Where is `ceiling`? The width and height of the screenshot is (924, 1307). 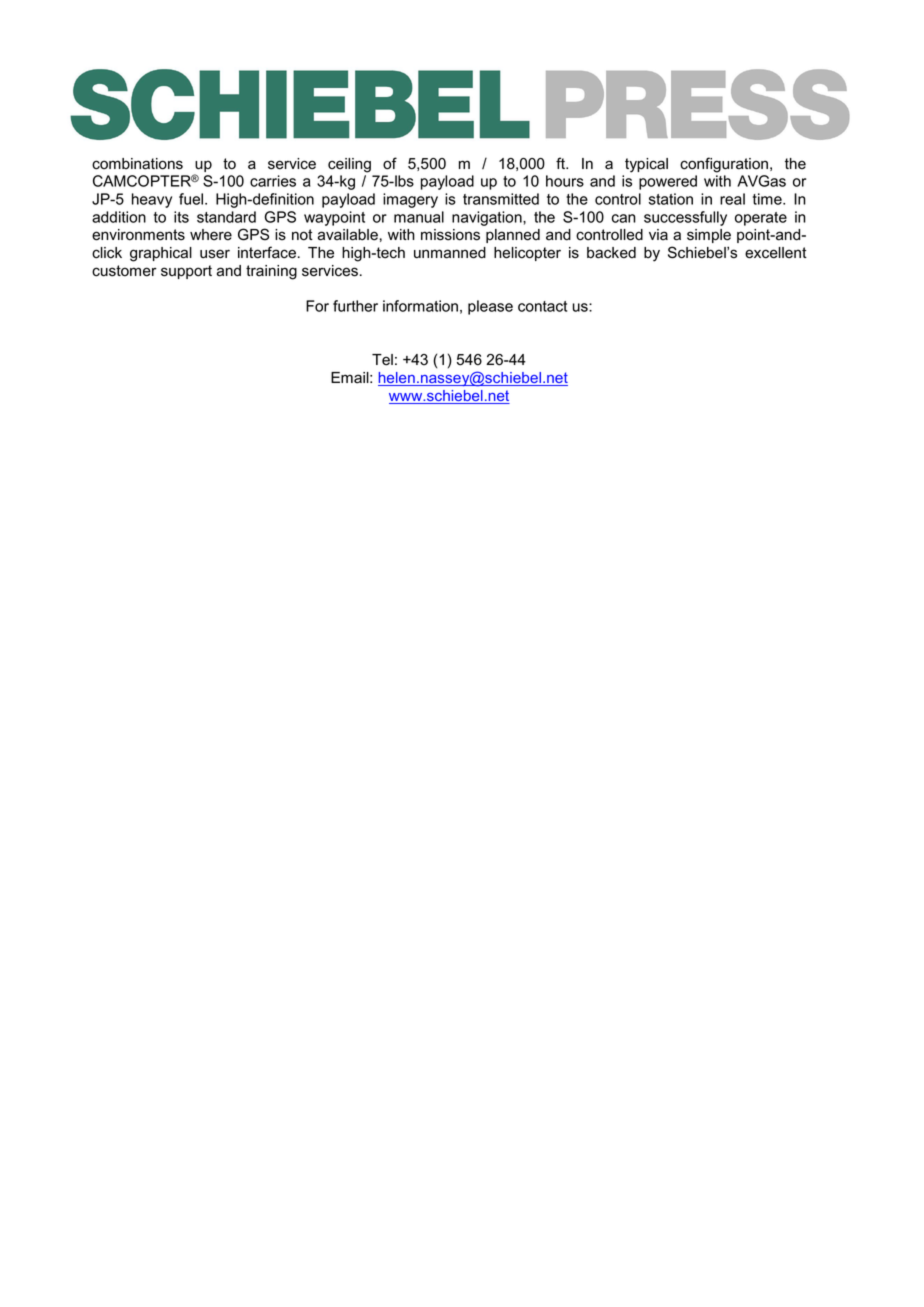 ceiling is located at coordinates (349, 165).
